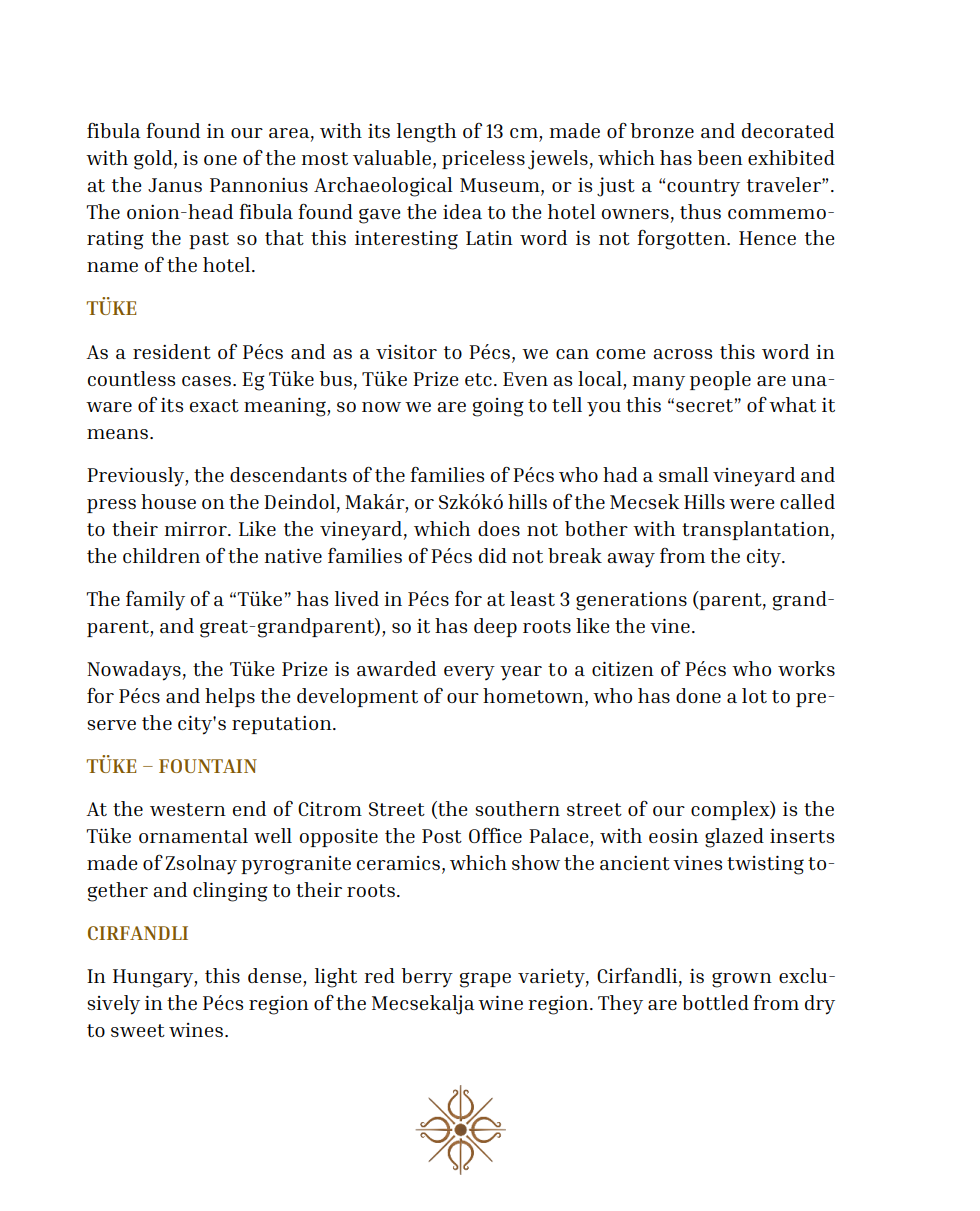 The height and width of the screenshot is (1211, 980). What do you see at coordinates (631, 601) in the screenshot?
I see `generations` at bounding box center [631, 601].
